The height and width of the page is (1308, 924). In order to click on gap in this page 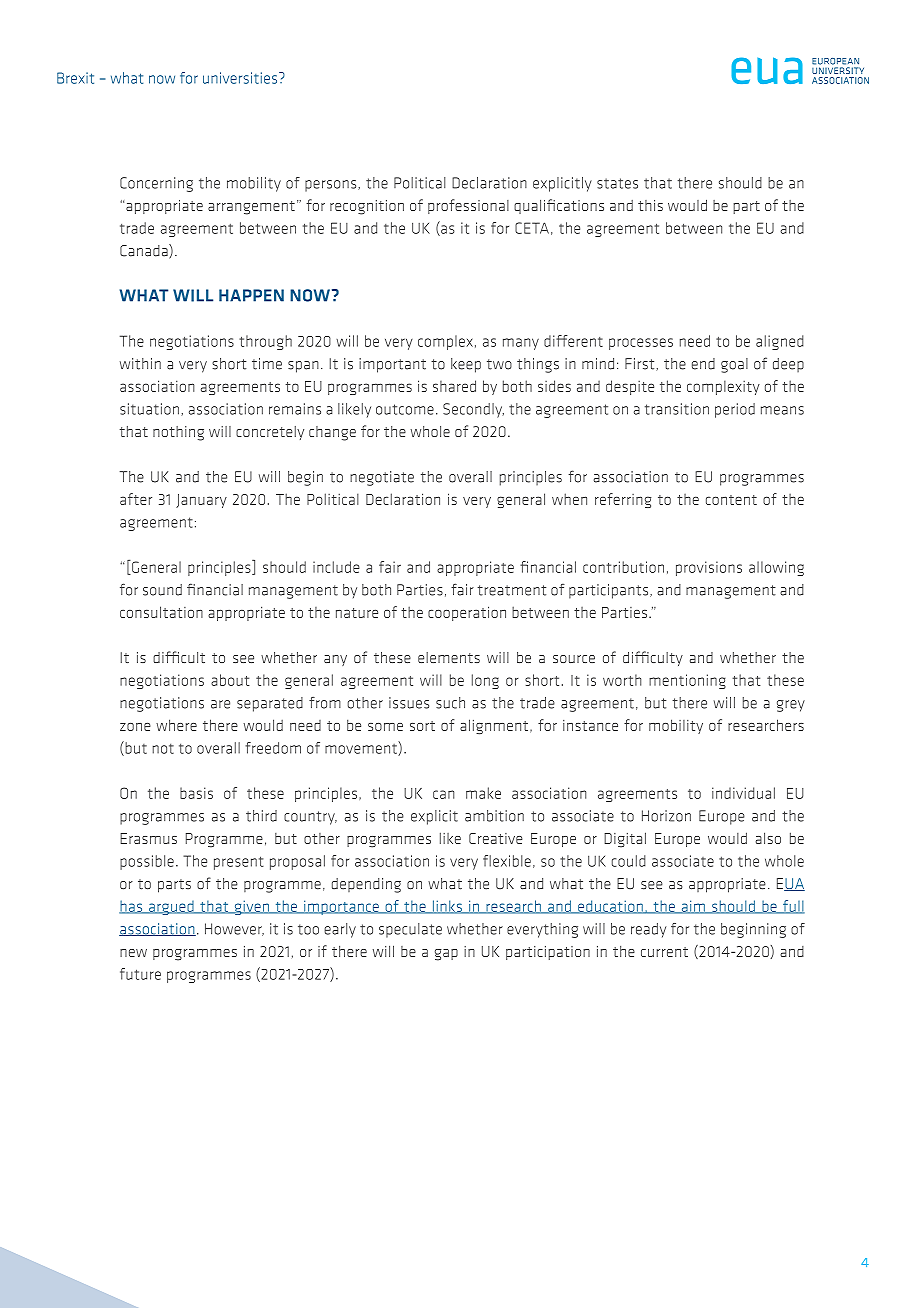, I will do `click(446, 955)`.
